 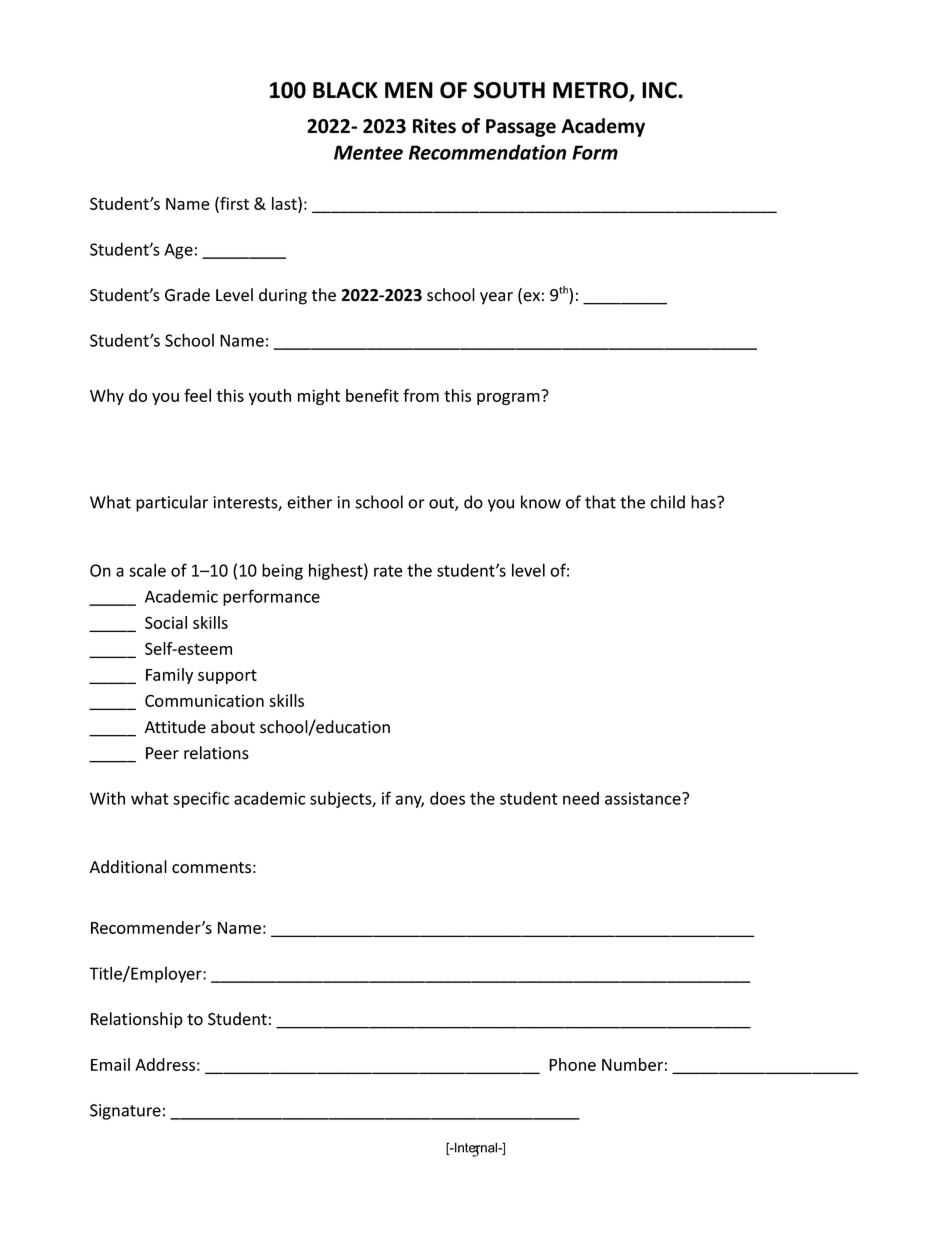 What do you see at coordinates (632, 1064) in the image?
I see `Number` at bounding box center [632, 1064].
